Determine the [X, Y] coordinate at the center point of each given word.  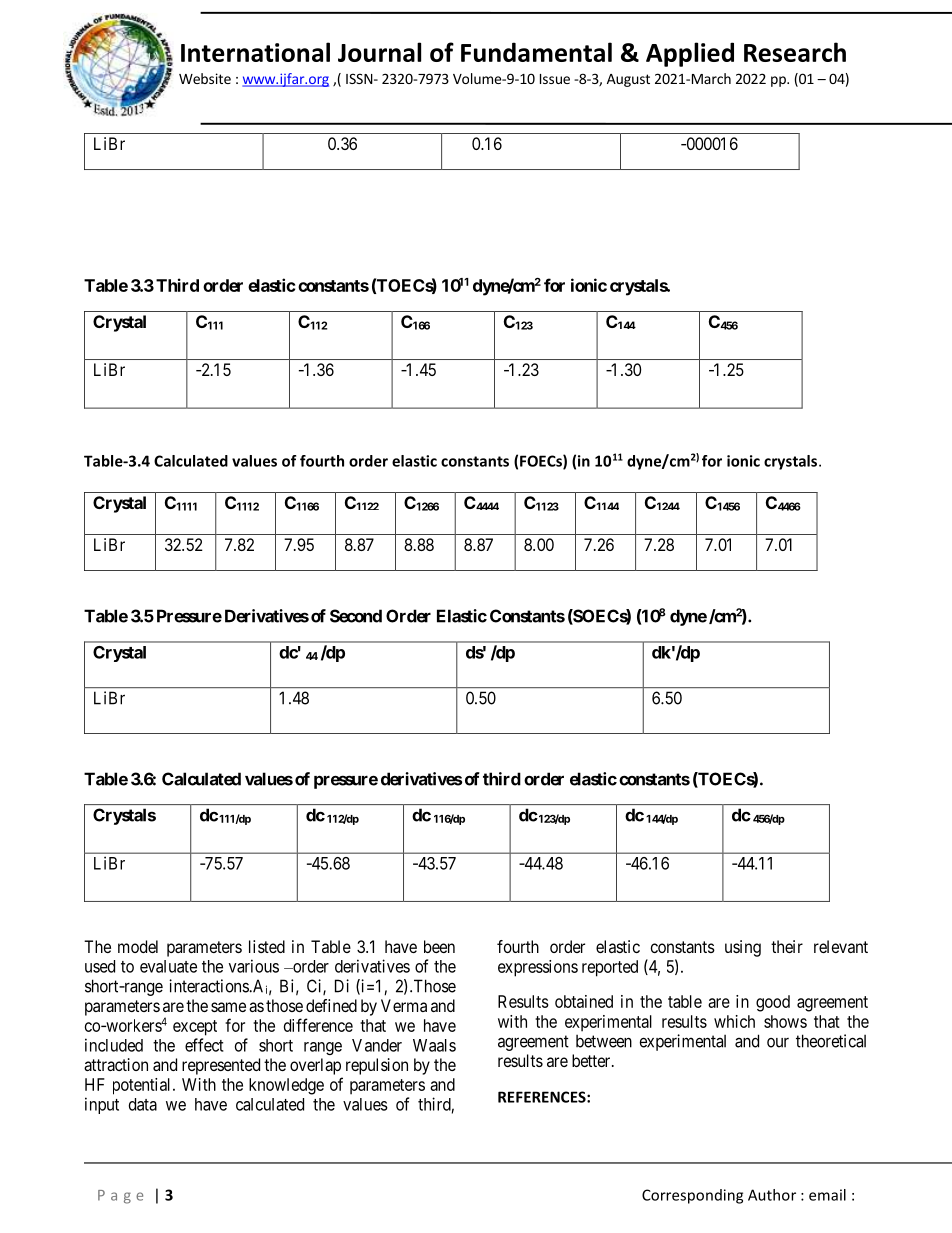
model [138, 946]
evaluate [168, 966]
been [439, 946]
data [143, 1104]
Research [795, 52]
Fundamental [536, 52]
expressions [538, 968]
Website [205, 78]
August [628, 80]
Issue [555, 79]
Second [356, 616]
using [743, 948]
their [787, 946]
